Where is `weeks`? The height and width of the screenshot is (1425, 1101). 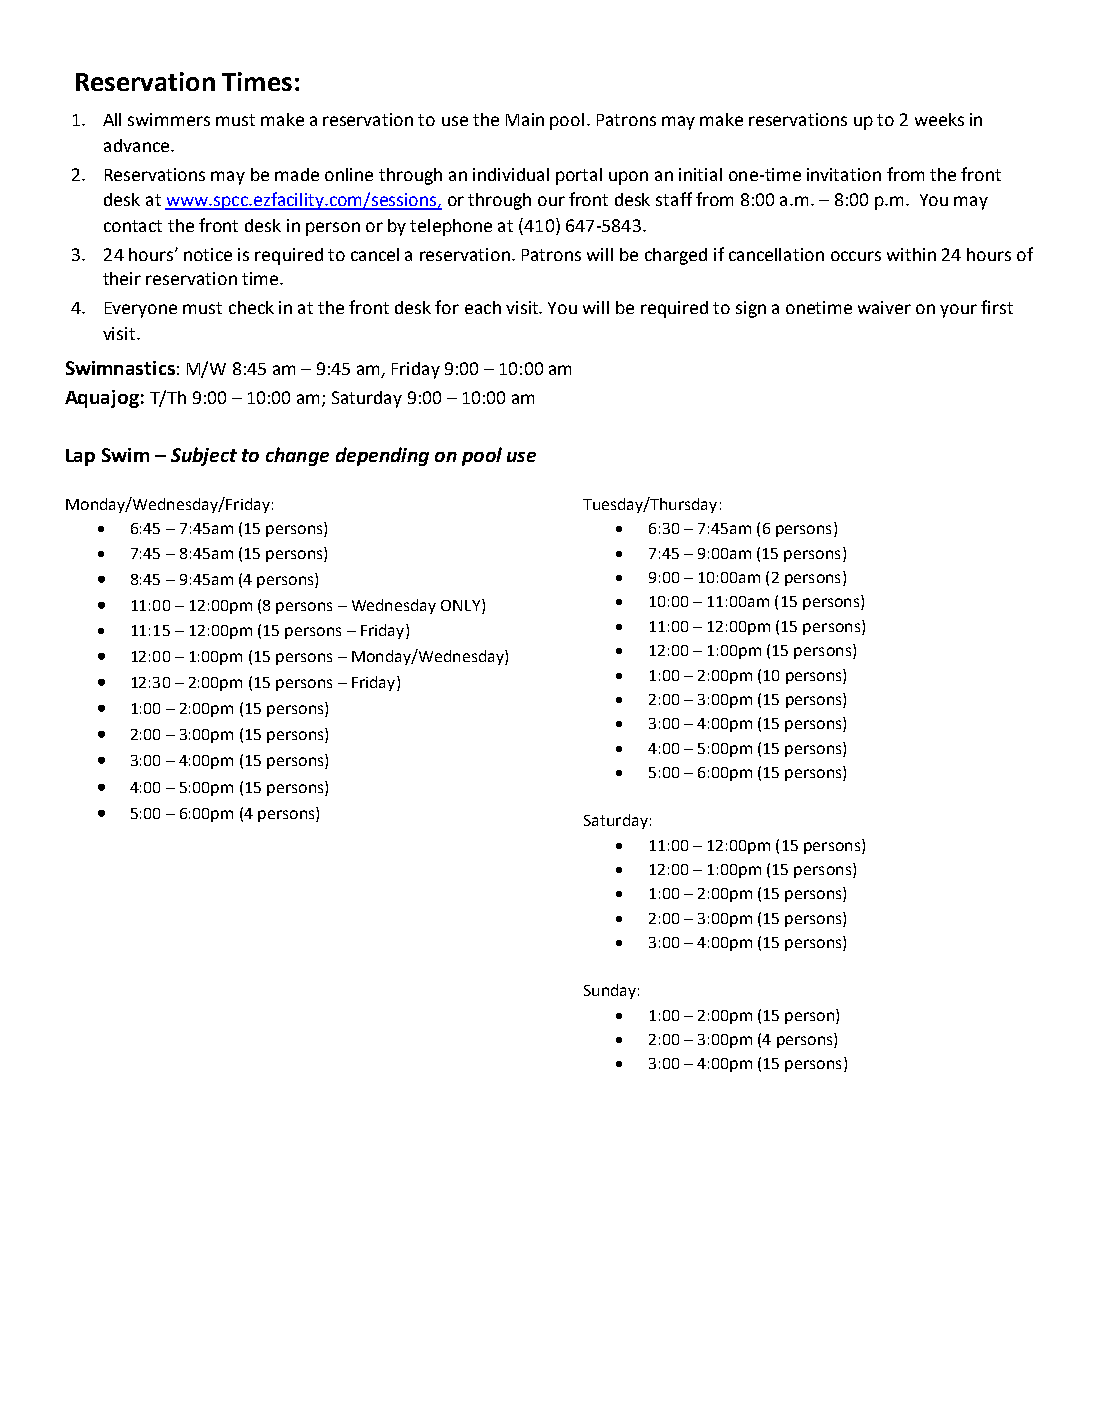 weeks is located at coordinates (939, 119).
